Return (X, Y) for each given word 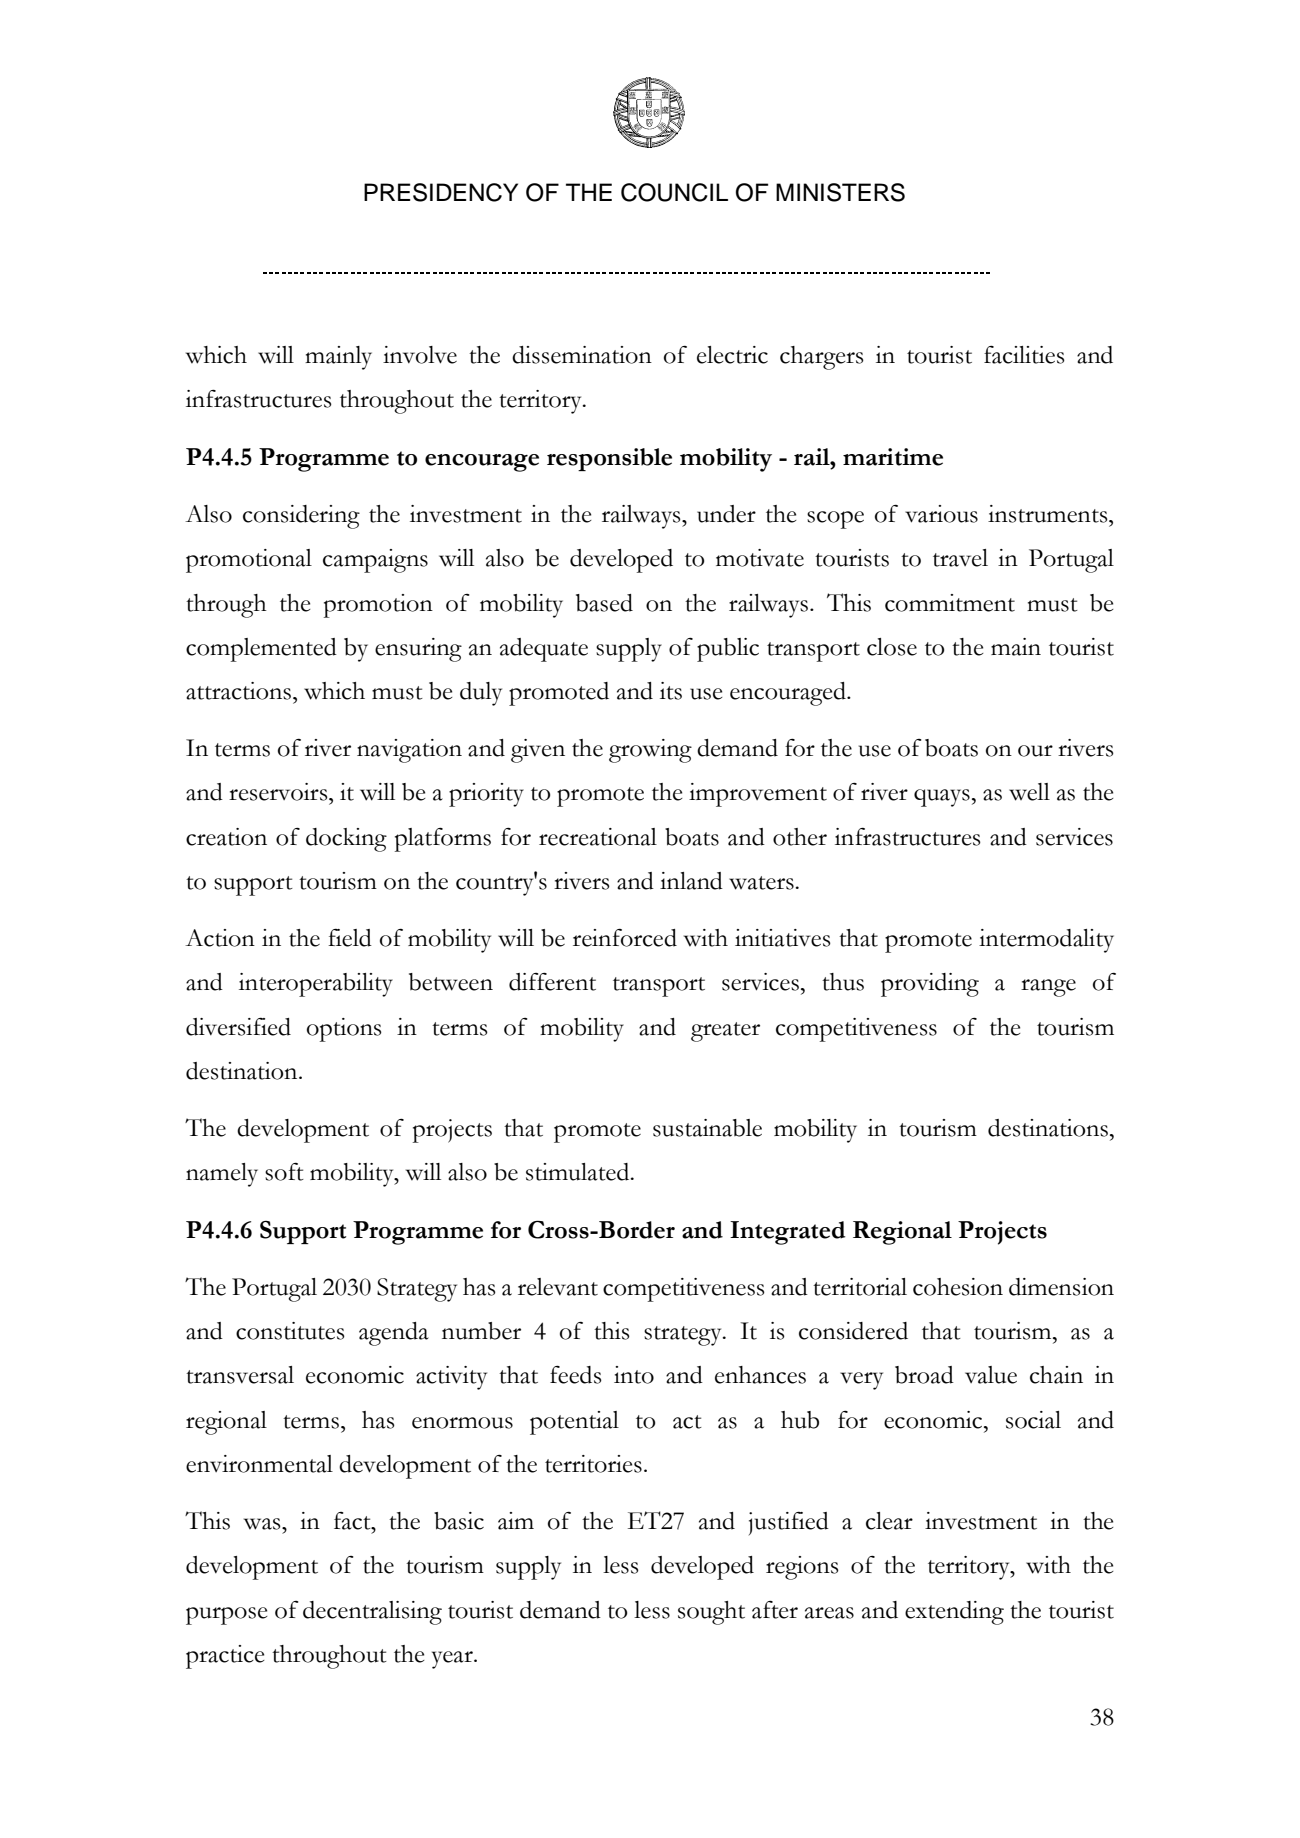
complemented (261, 650)
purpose (226, 1616)
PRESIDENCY (441, 192)
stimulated (579, 1172)
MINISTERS (840, 192)
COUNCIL (674, 192)
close (892, 647)
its (671, 691)
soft (284, 1172)
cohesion (958, 1287)
